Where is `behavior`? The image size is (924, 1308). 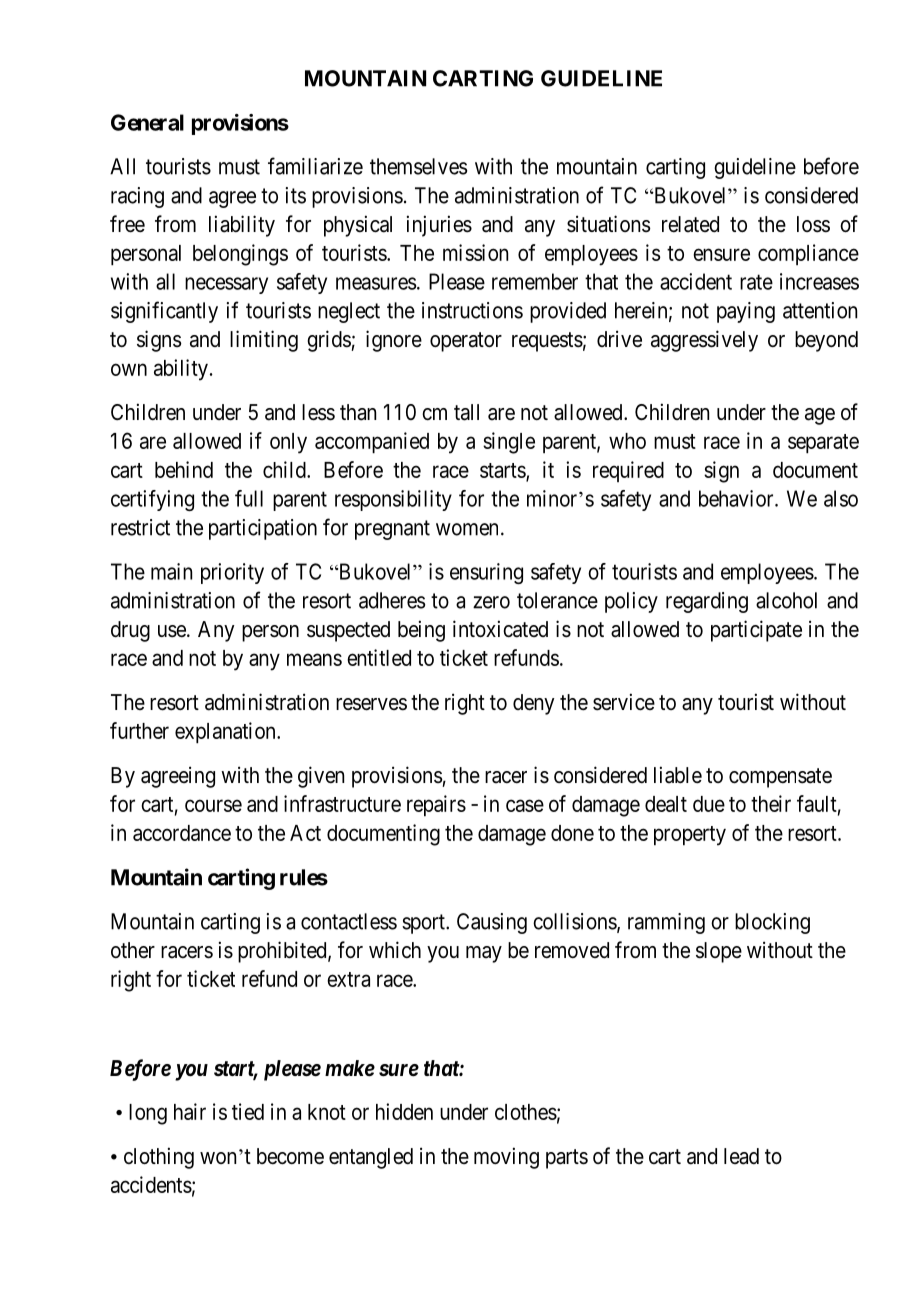
behavior is located at coordinates (737, 498).
